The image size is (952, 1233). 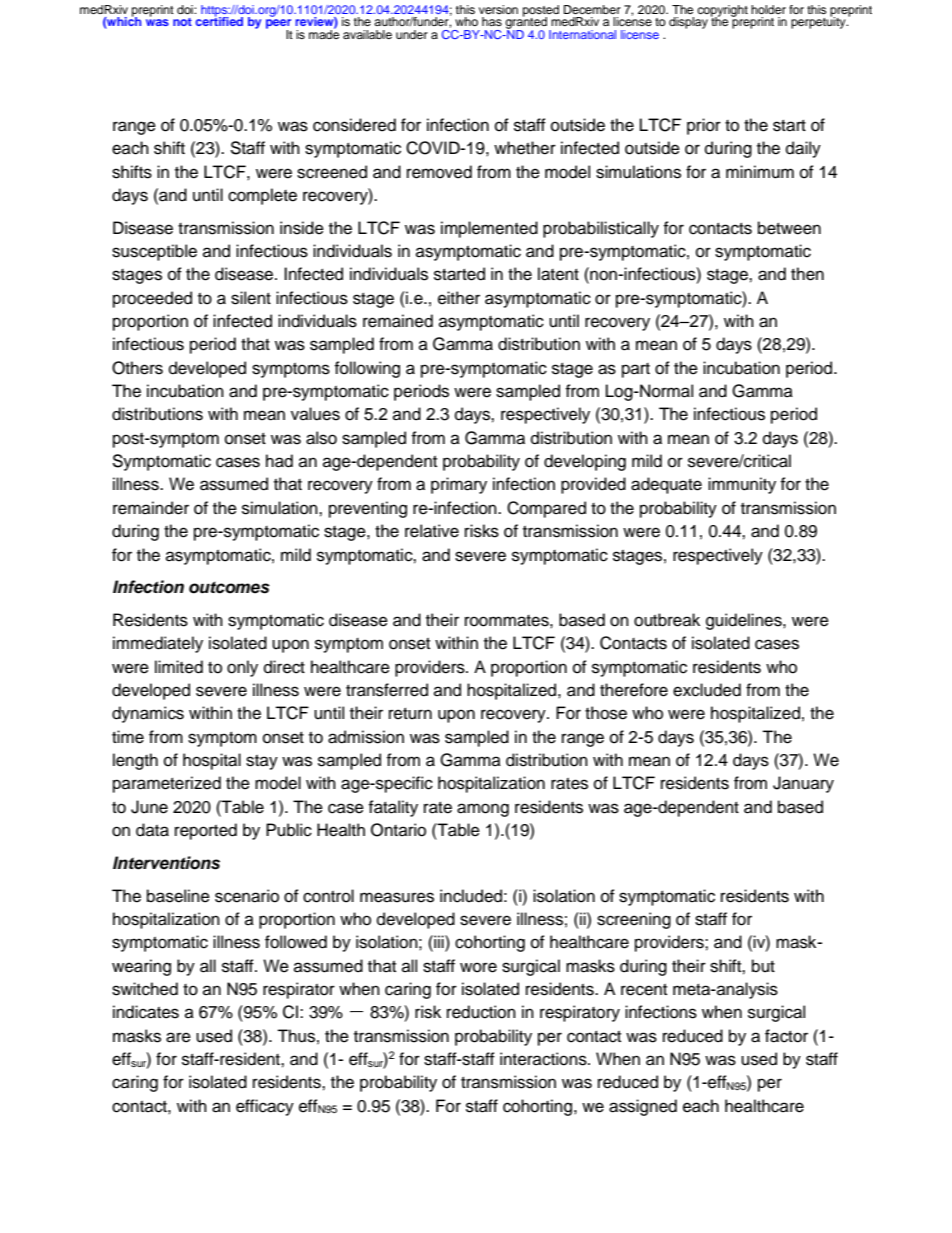 What do you see at coordinates (745, 621) in the image?
I see `guidelines` at bounding box center [745, 621].
